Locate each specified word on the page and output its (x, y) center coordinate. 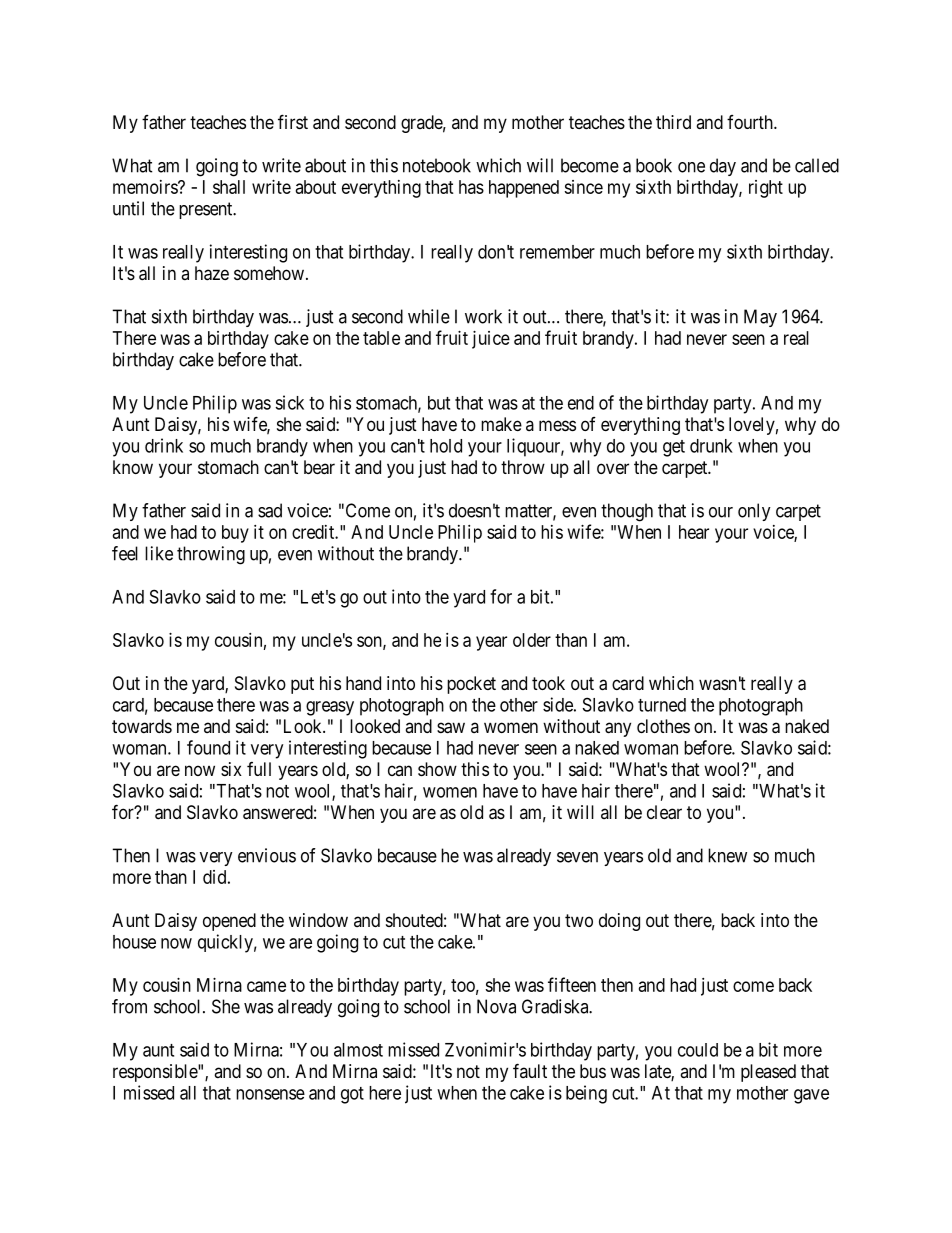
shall (229, 187)
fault (530, 1070)
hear (694, 532)
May (760, 318)
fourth (751, 122)
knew (727, 855)
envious (267, 855)
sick (289, 402)
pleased (768, 1073)
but (439, 403)
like (159, 553)
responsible (156, 1073)
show (437, 769)
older (532, 640)
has (471, 187)
